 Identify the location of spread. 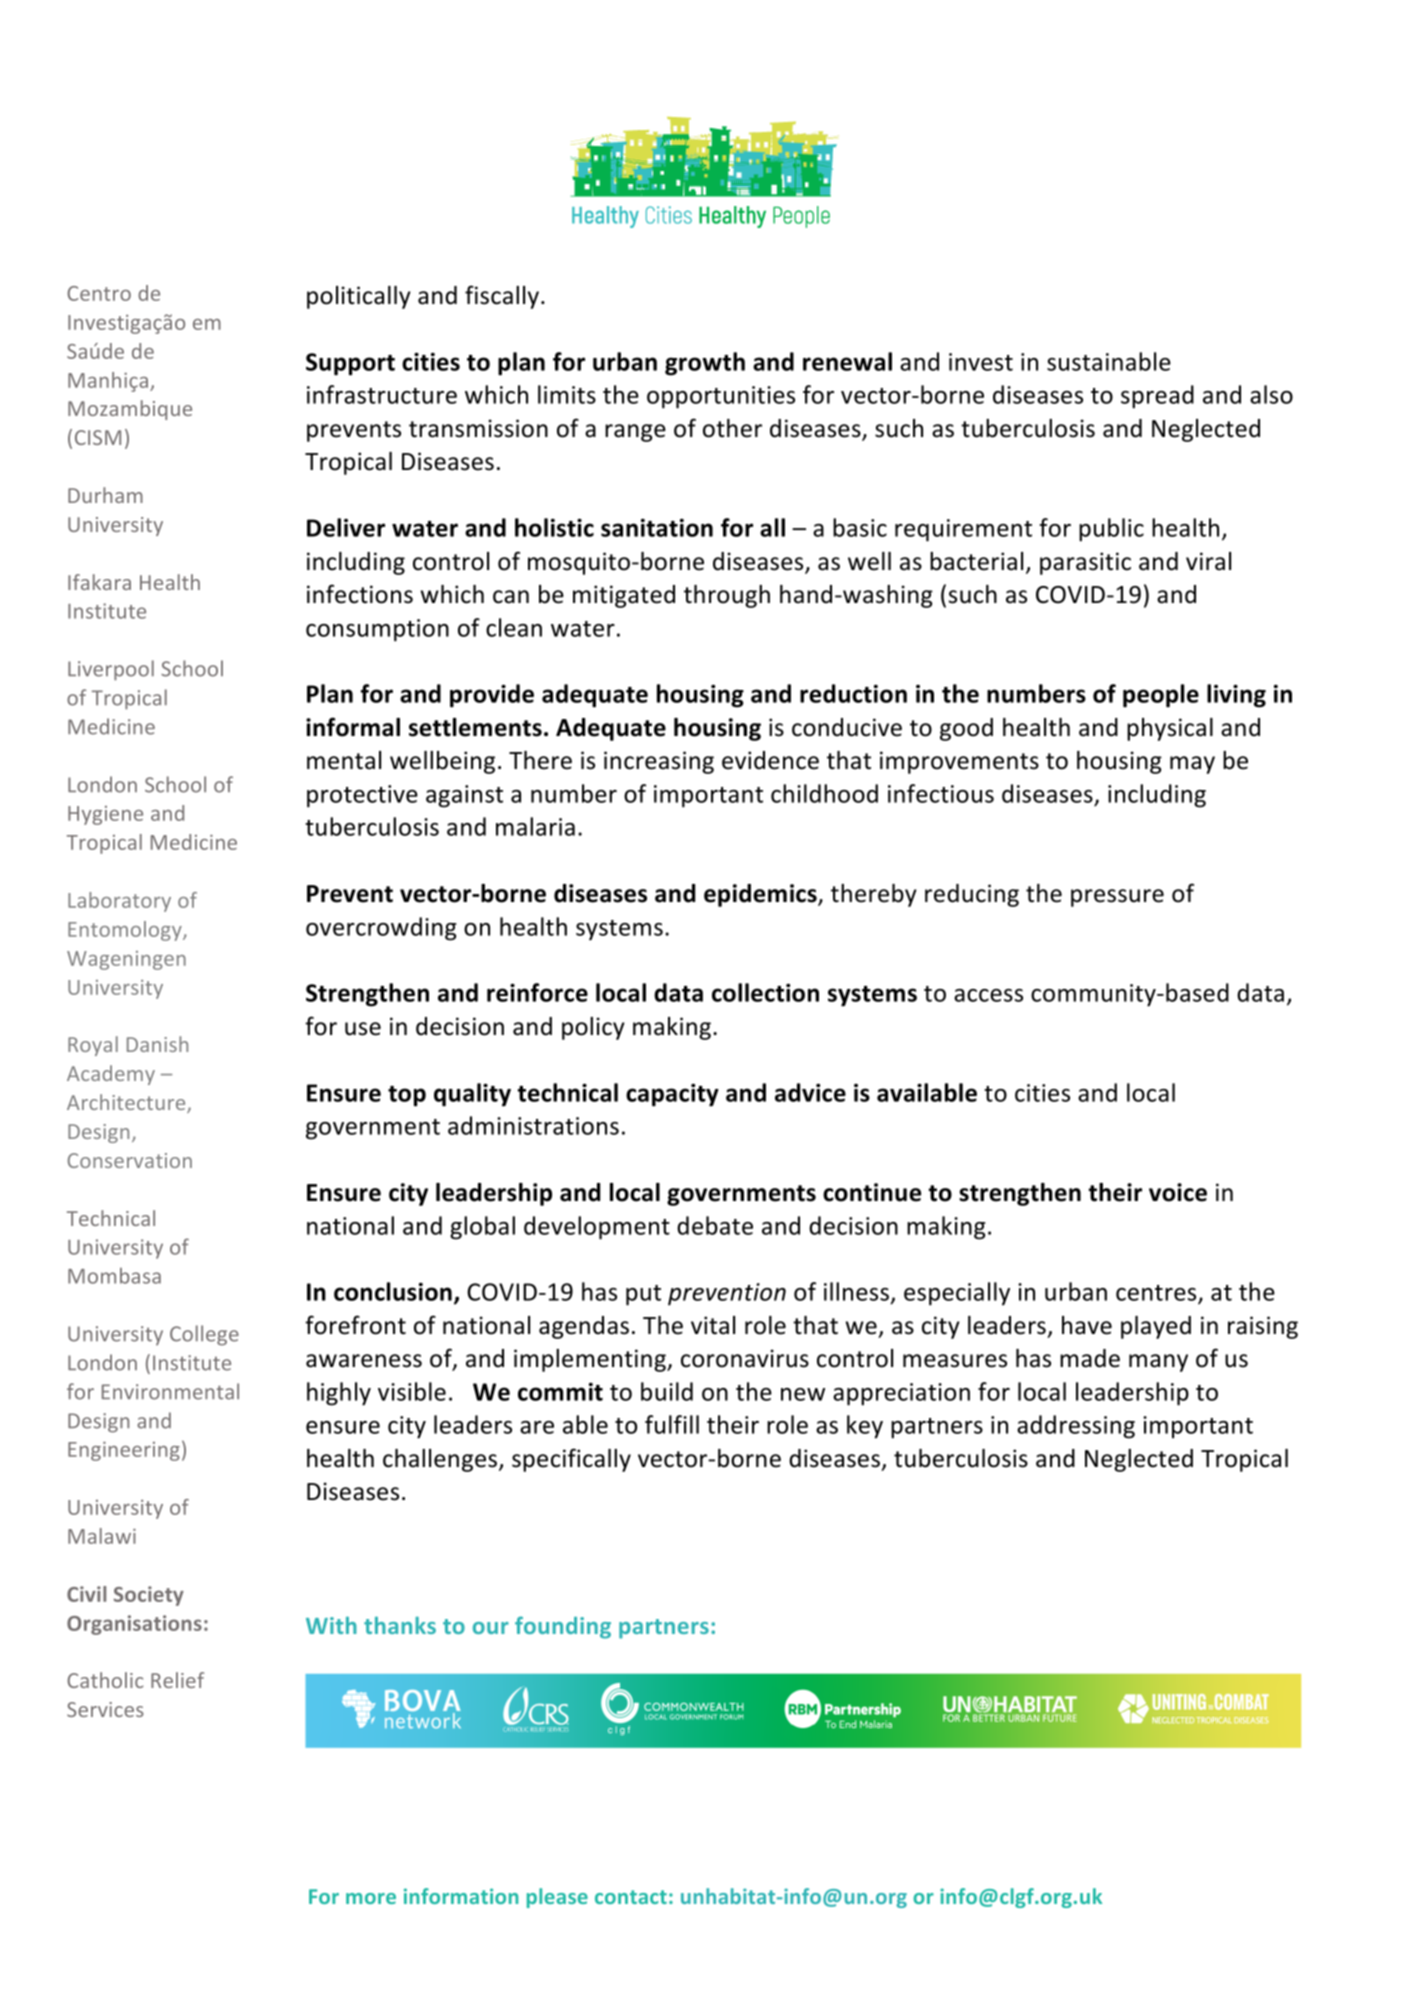
(1157, 397).
